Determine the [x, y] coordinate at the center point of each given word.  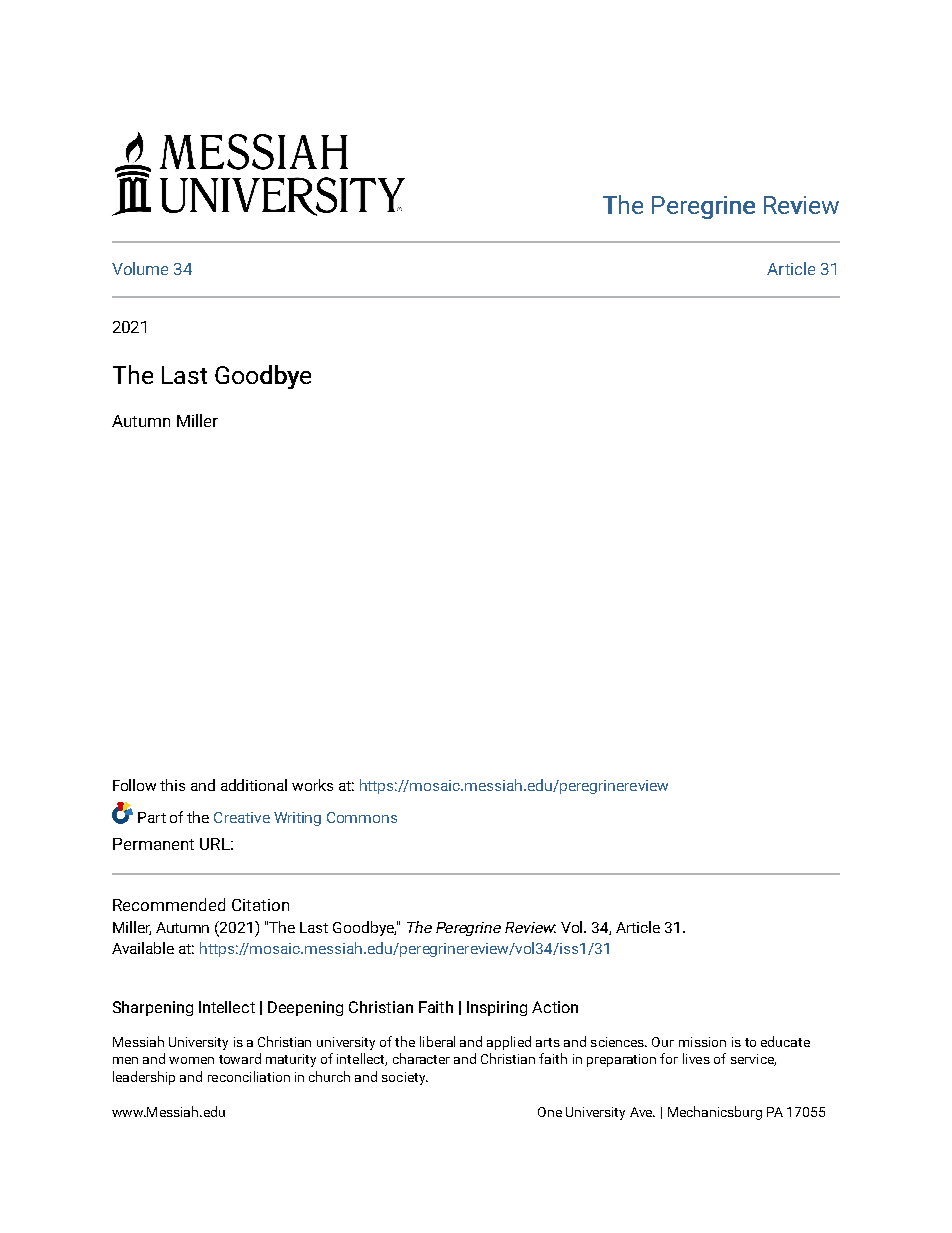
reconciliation [249, 1076]
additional [254, 785]
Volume [140, 268]
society [405, 1078]
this [172, 785]
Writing [297, 819]
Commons [362, 817]
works [312, 785]
